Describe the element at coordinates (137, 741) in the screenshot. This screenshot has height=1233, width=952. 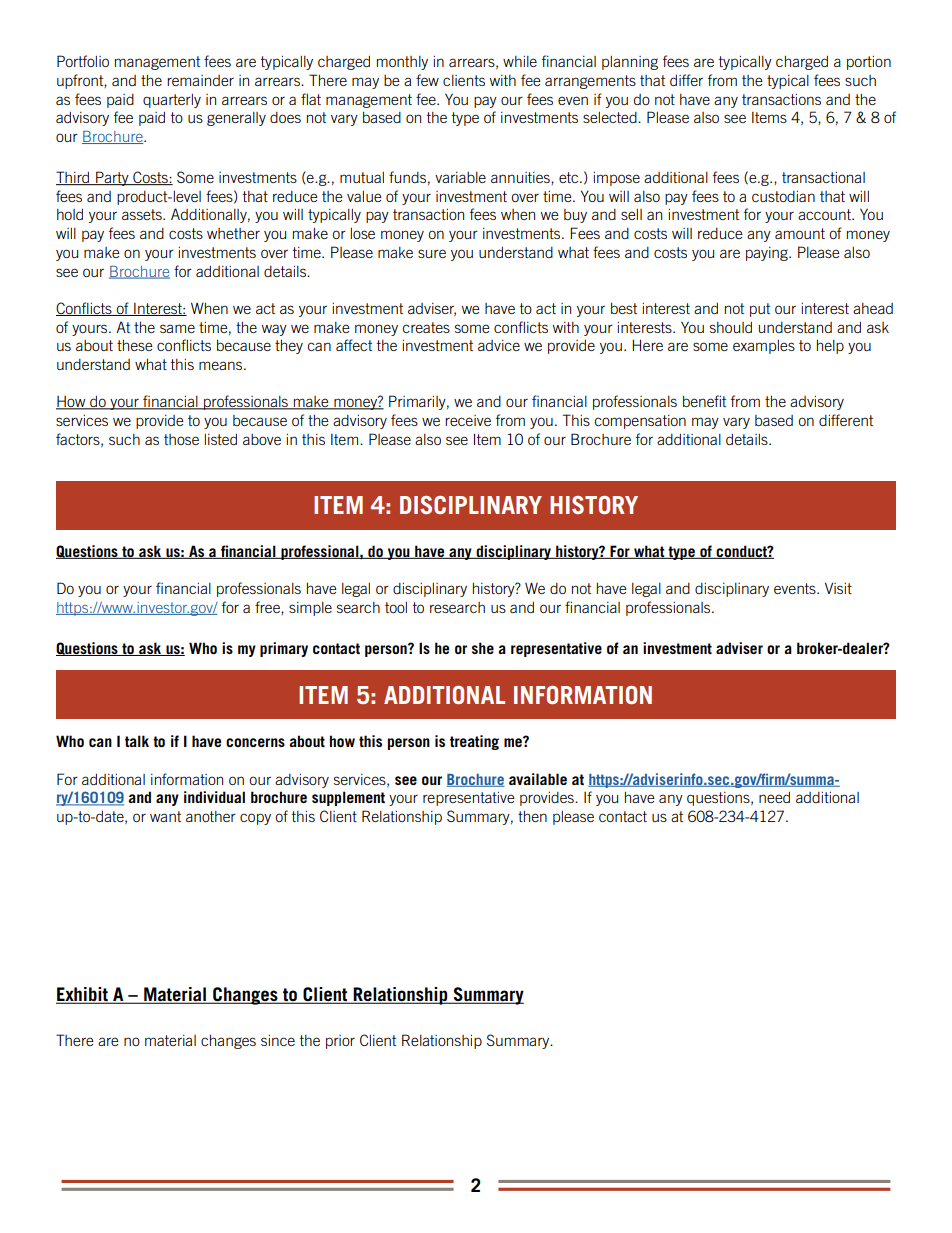
I see `talk` at that location.
